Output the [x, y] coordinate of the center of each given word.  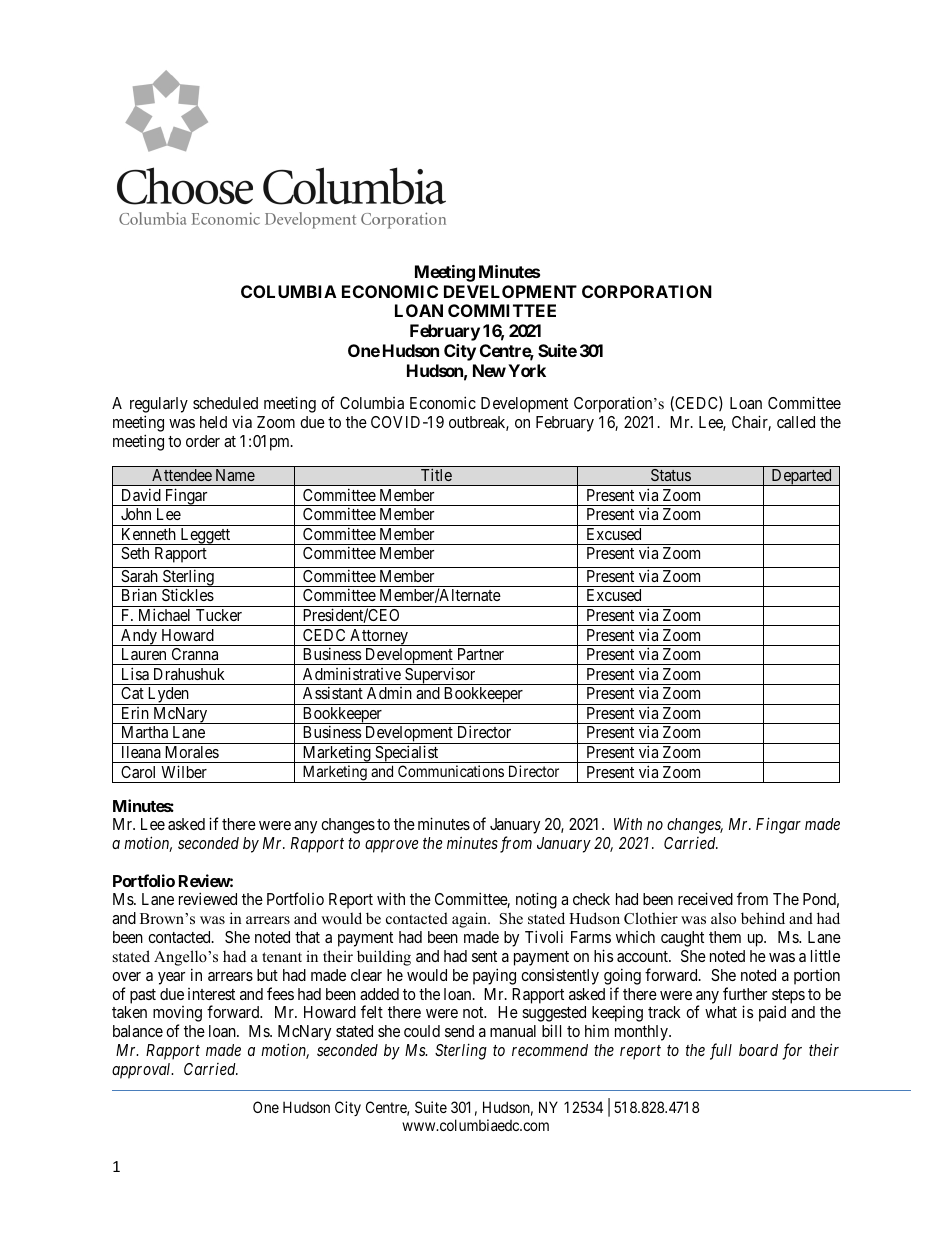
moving [177, 1015]
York [527, 370]
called [796, 422]
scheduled [225, 403]
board [758, 1050]
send [459, 1031]
